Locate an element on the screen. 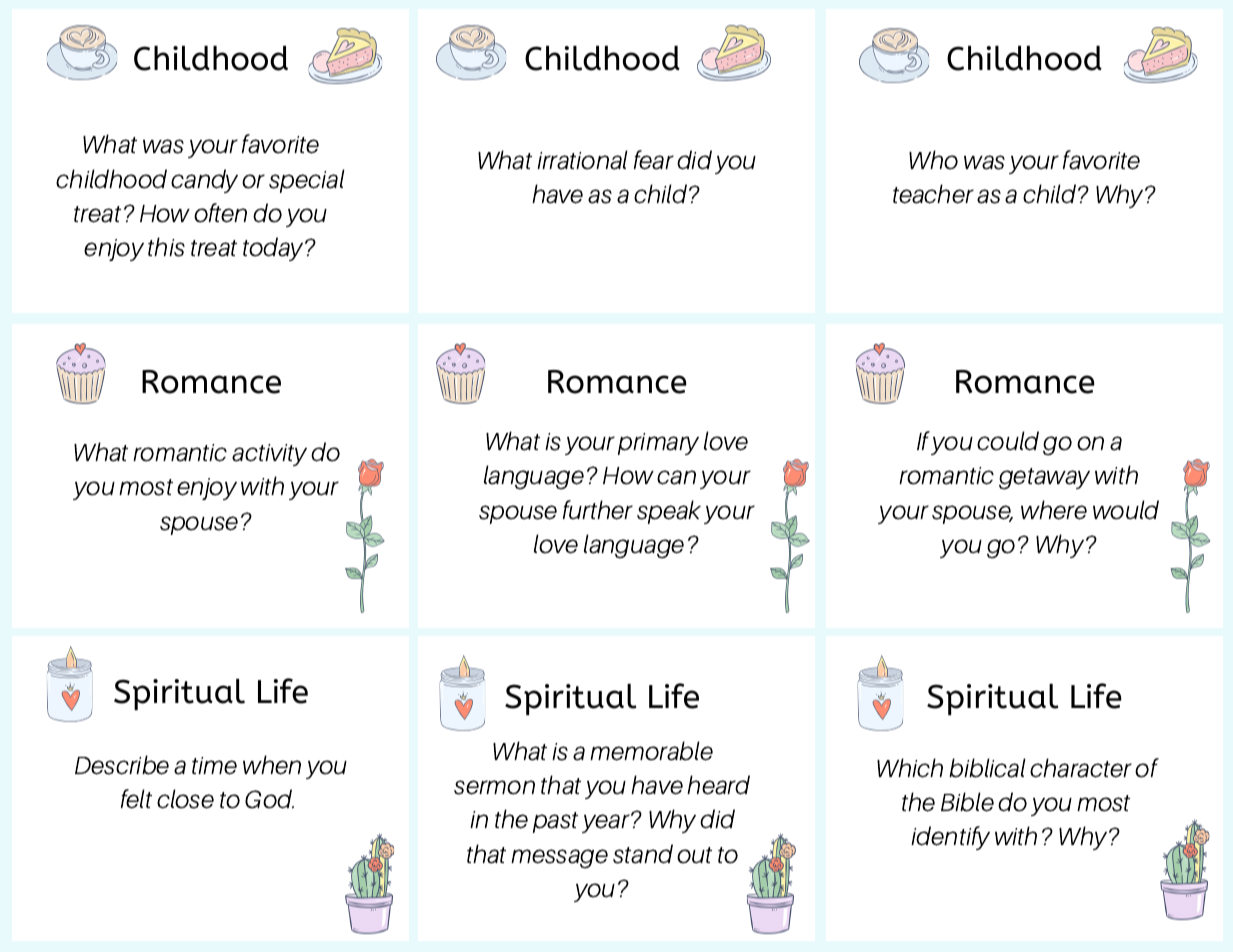  year is located at coordinates (607, 823).
